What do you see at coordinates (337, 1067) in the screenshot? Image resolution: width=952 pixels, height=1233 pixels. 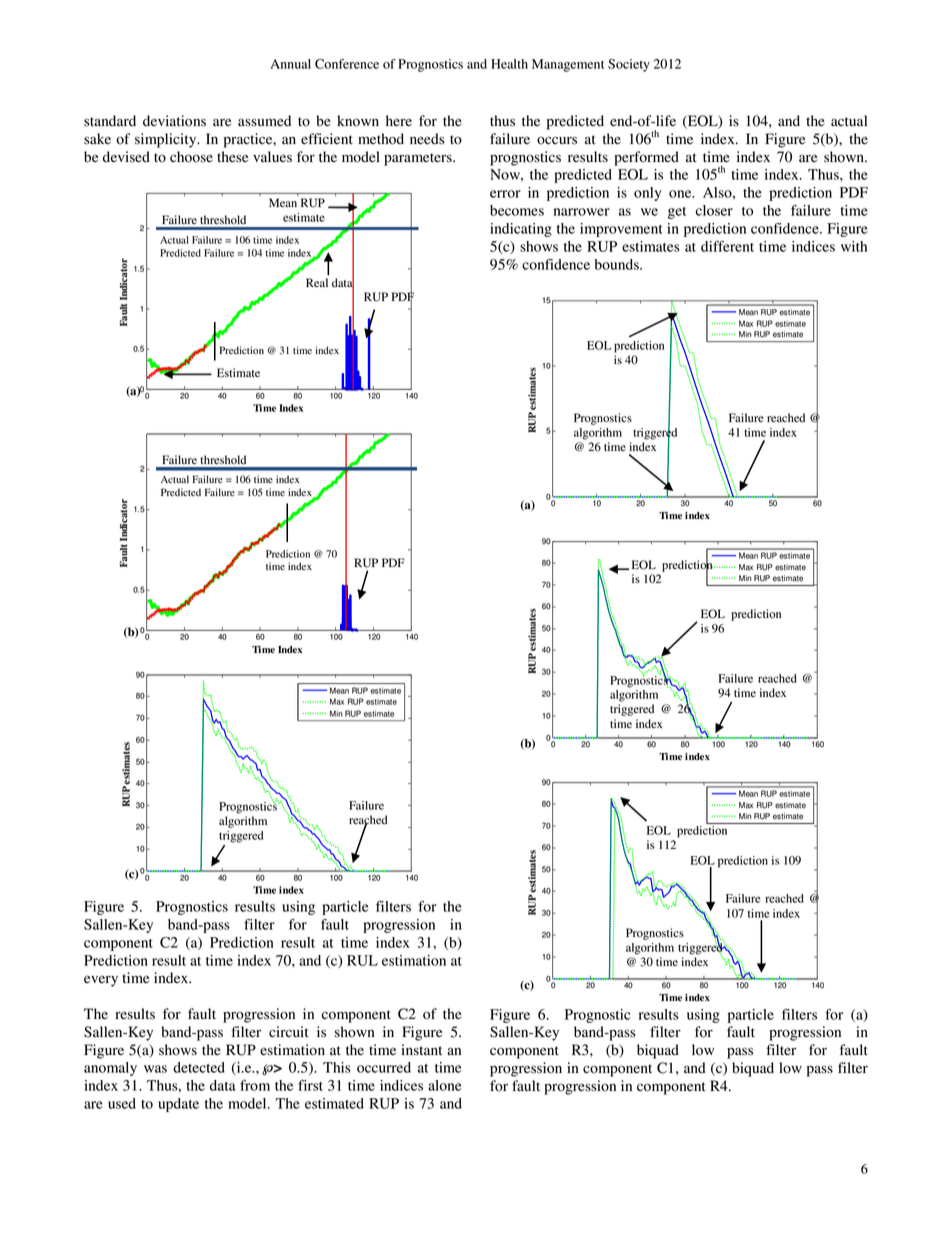 I see `This` at bounding box center [337, 1067].
